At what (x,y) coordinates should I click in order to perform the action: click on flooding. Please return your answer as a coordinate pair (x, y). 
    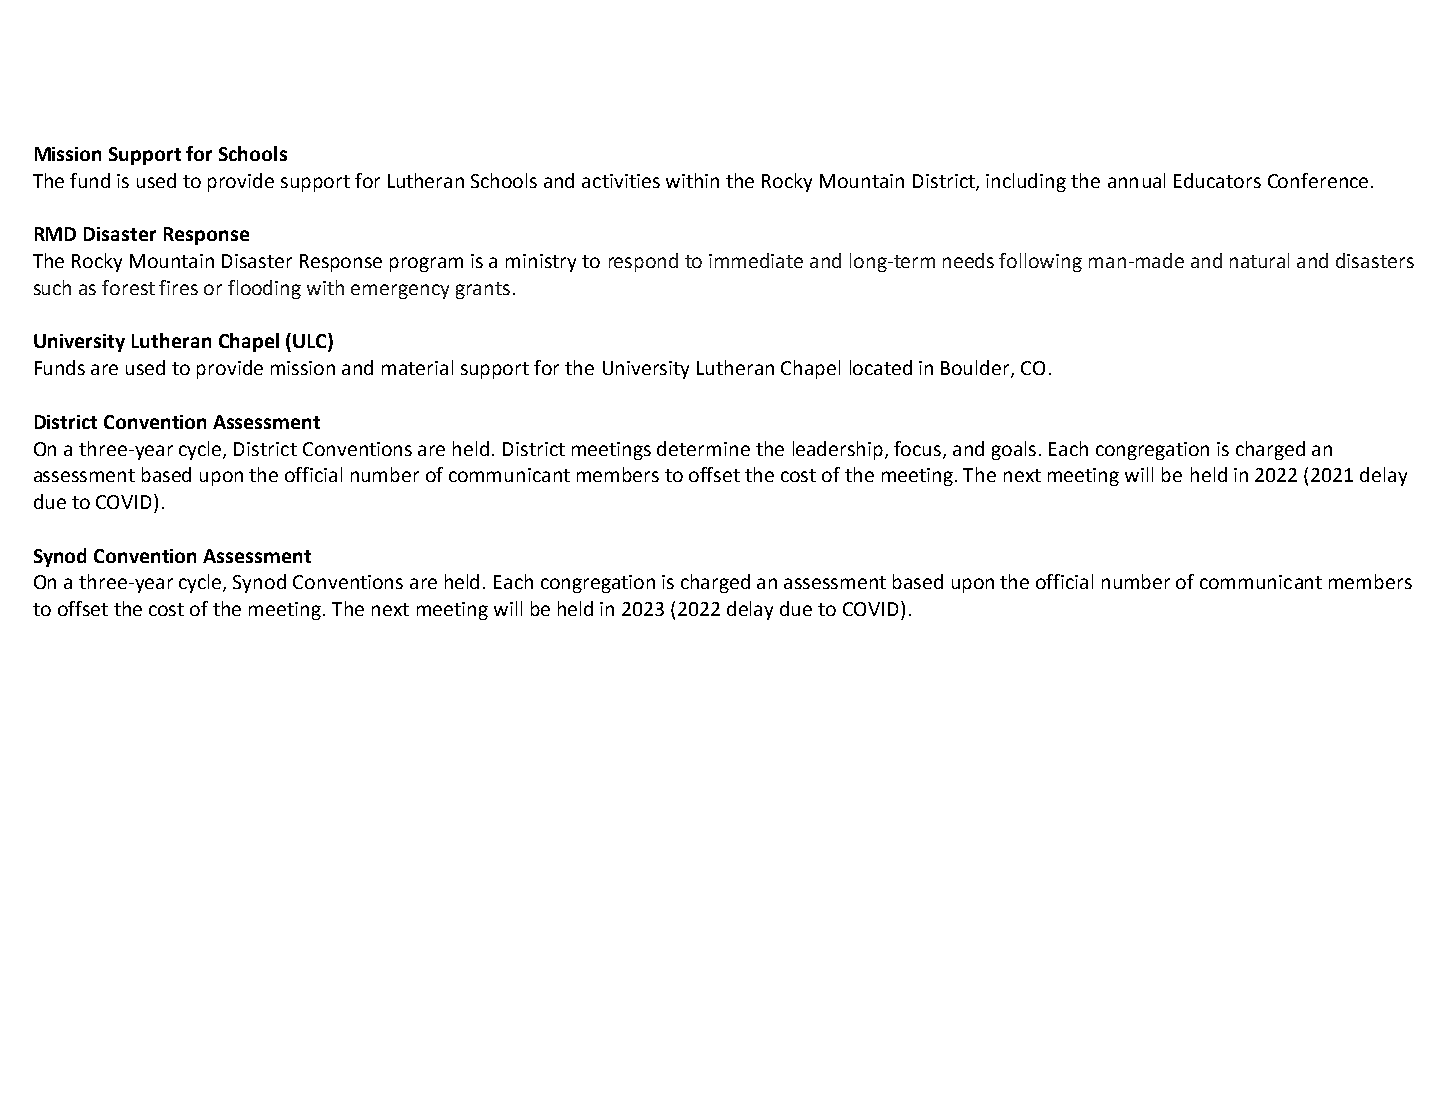
    Looking at the image, I should click on (264, 289).
